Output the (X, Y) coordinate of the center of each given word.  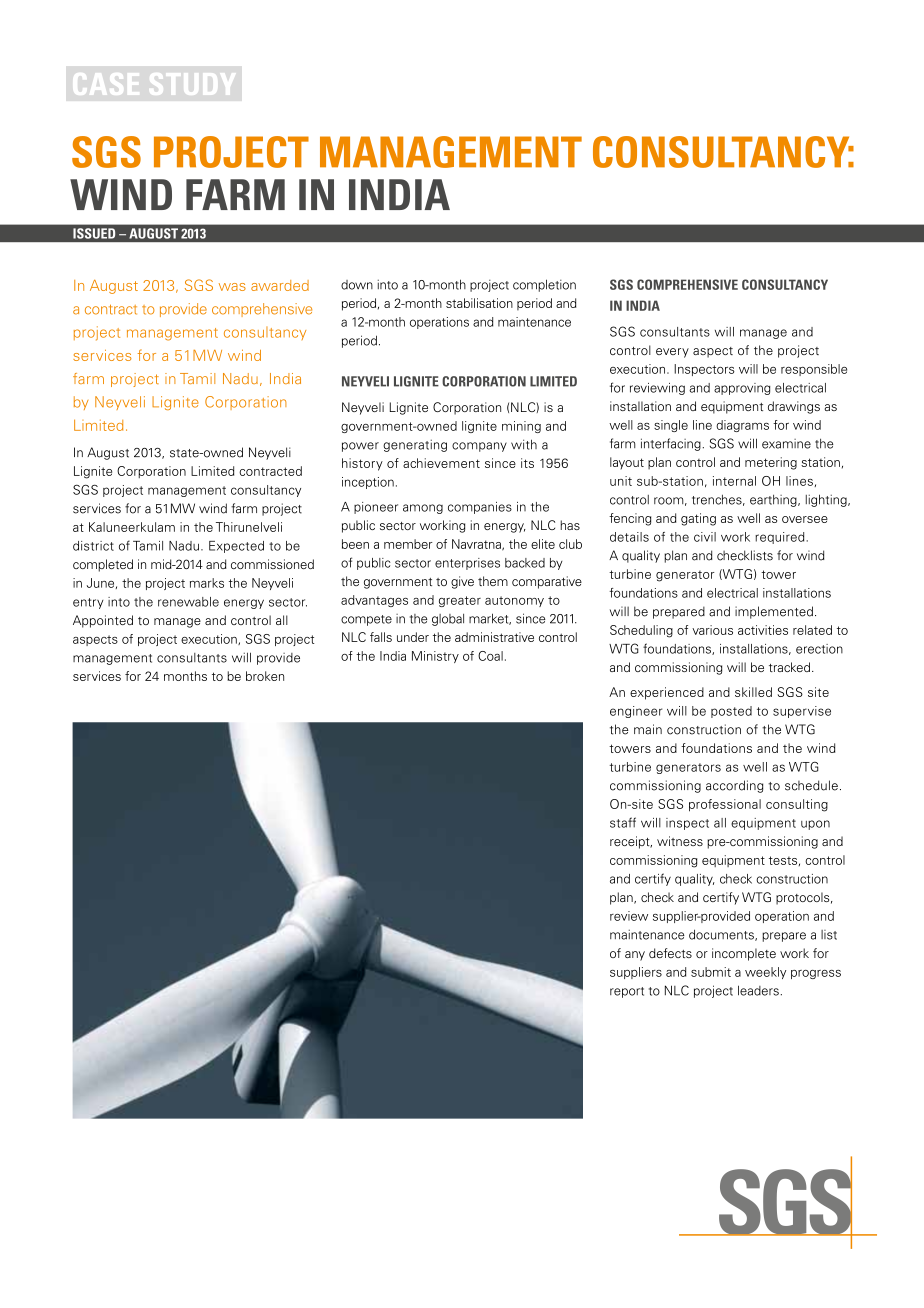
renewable (188, 602)
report (627, 992)
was (232, 287)
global (448, 620)
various (712, 630)
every (672, 353)
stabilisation (479, 303)
